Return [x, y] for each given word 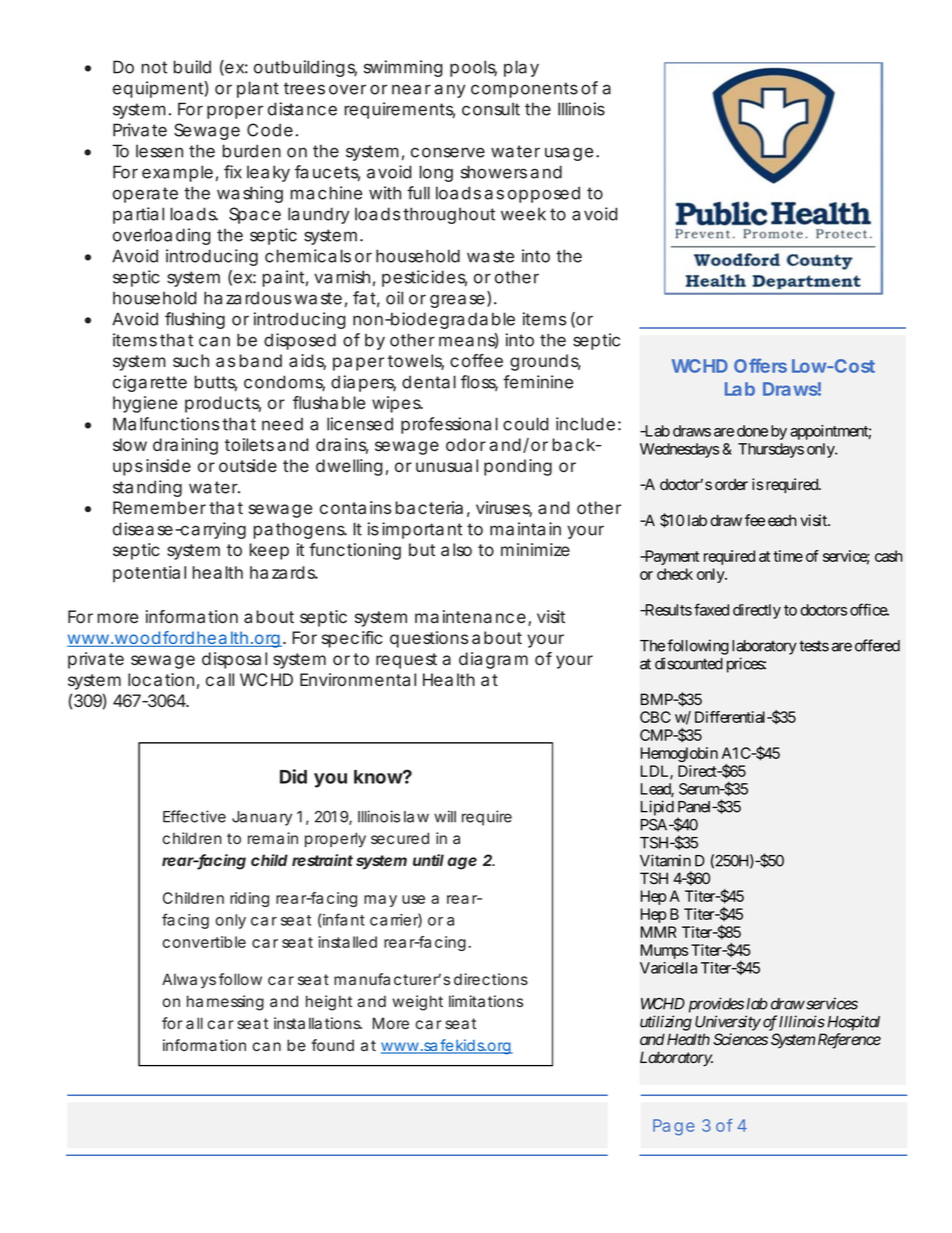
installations [317, 1023]
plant [258, 89]
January [262, 818]
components [524, 90]
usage [569, 154]
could [525, 424]
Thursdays [771, 450]
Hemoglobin [679, 754]
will [445, 816]
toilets [249, 444]
